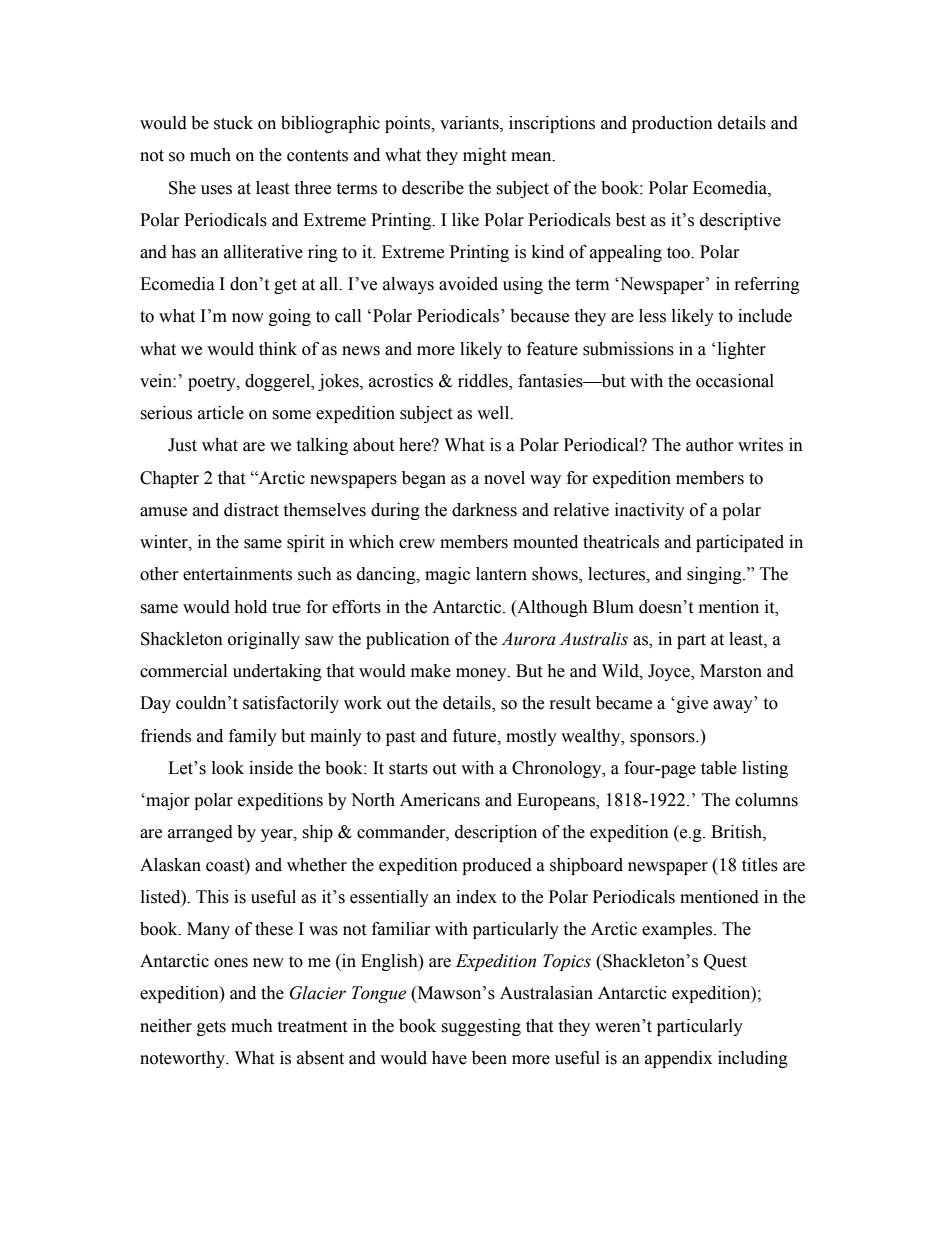  What do you see at coordinates (678, 1059) in the screenshot?
I see `appendix` at bounding box center [678, 1059].
